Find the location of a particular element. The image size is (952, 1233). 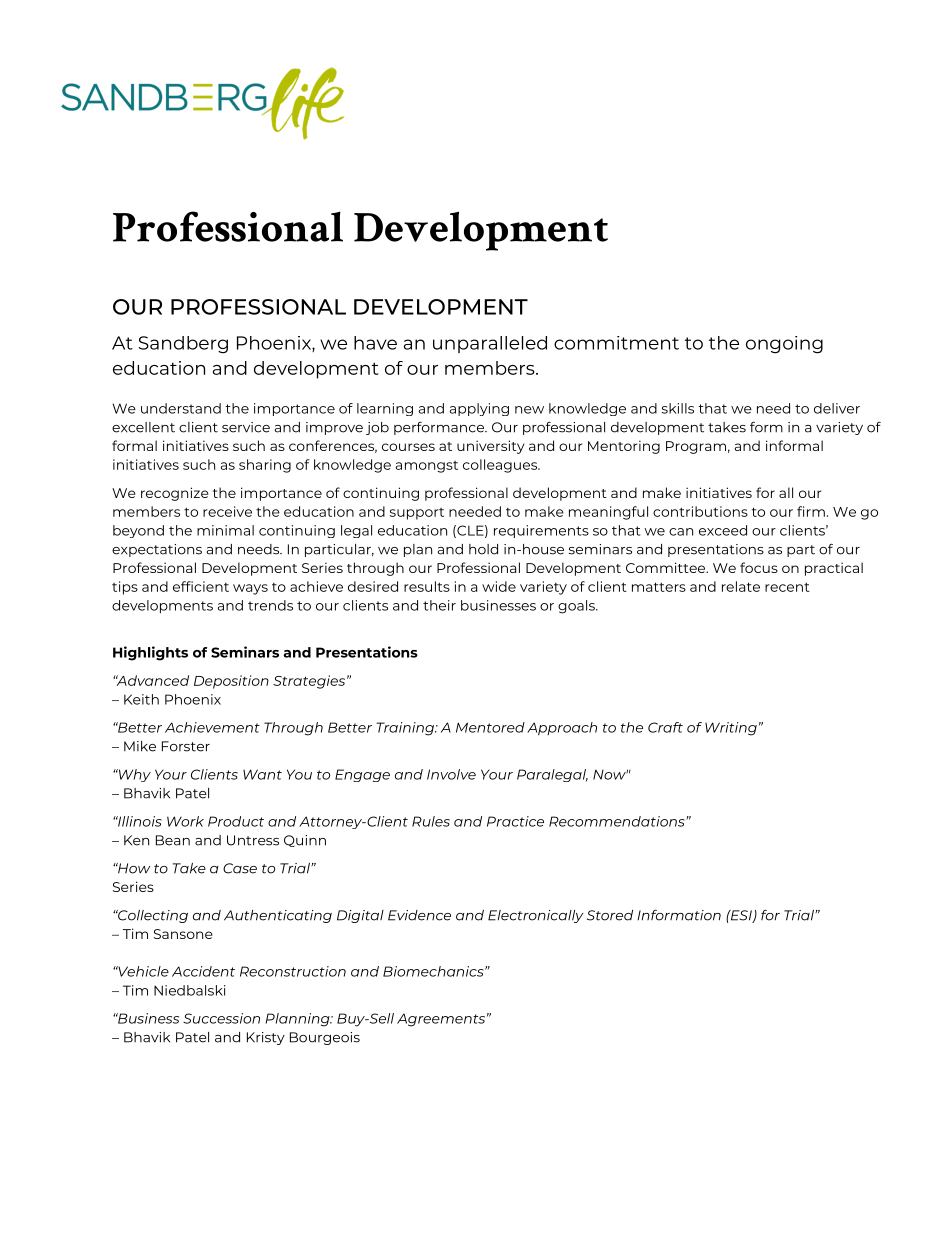

Agreements is located at coordinates (441, 1020).
